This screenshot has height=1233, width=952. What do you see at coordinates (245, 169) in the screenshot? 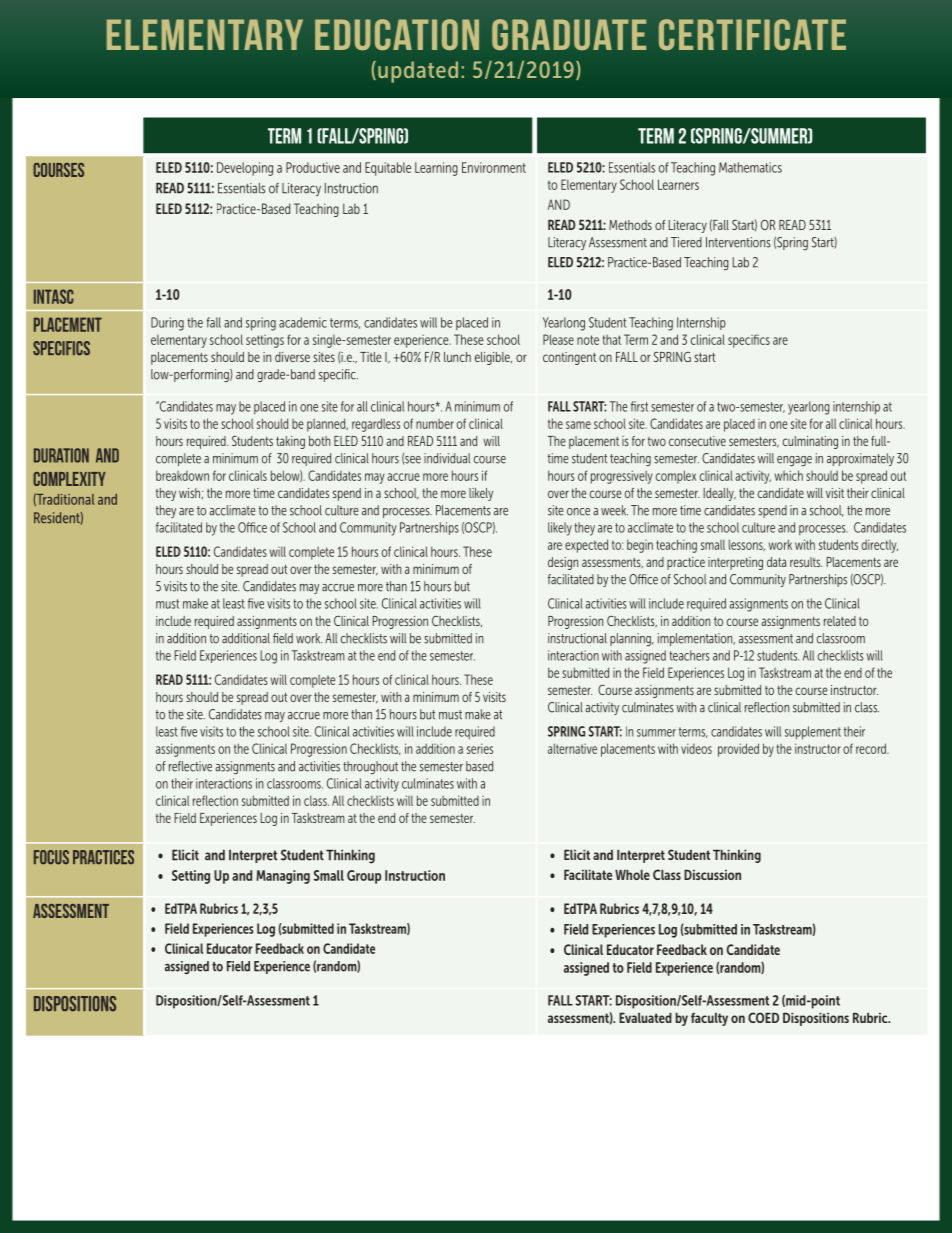
I see `Developing` at bounding box center [245, 169].
